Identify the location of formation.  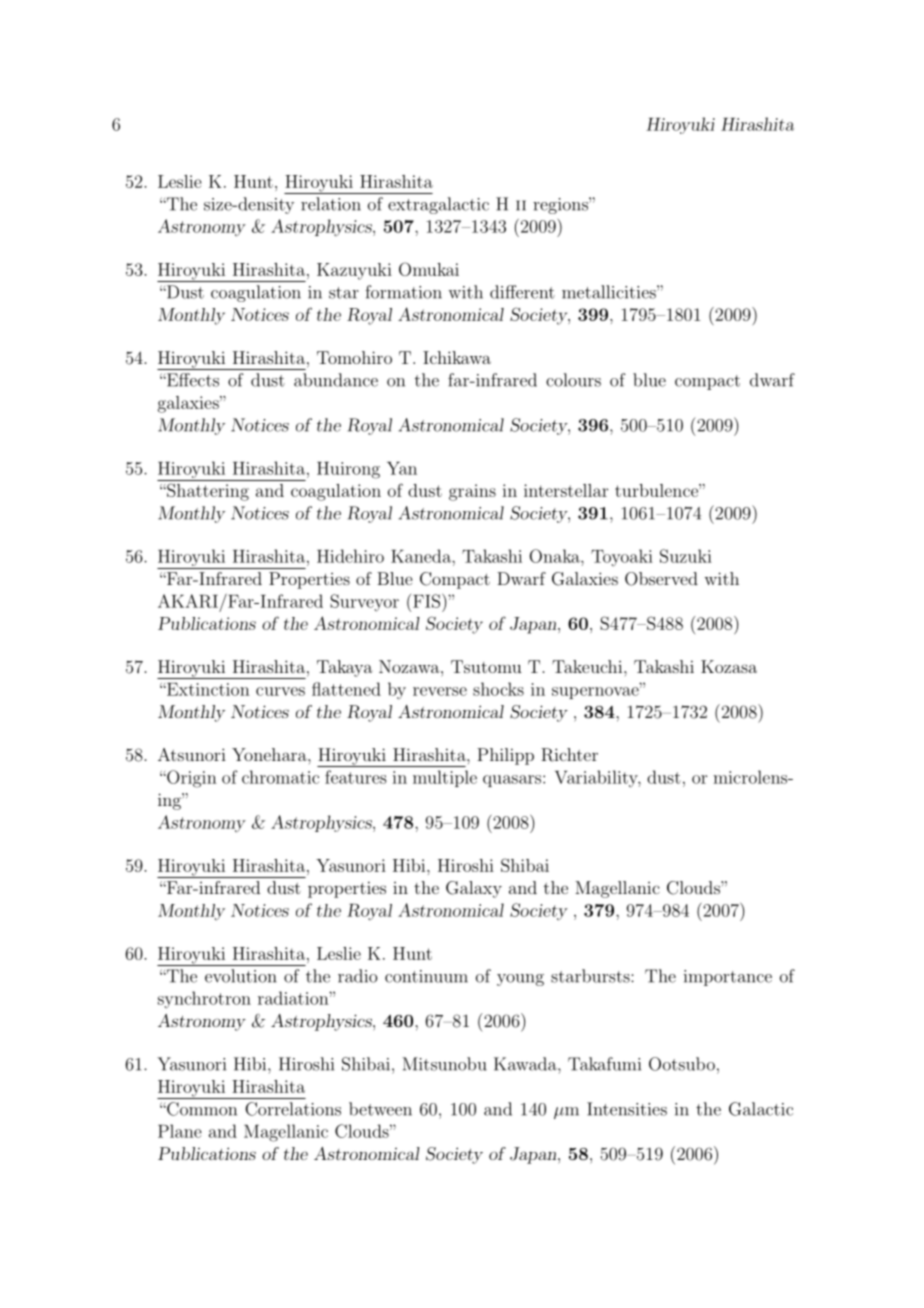
(403, 292).
